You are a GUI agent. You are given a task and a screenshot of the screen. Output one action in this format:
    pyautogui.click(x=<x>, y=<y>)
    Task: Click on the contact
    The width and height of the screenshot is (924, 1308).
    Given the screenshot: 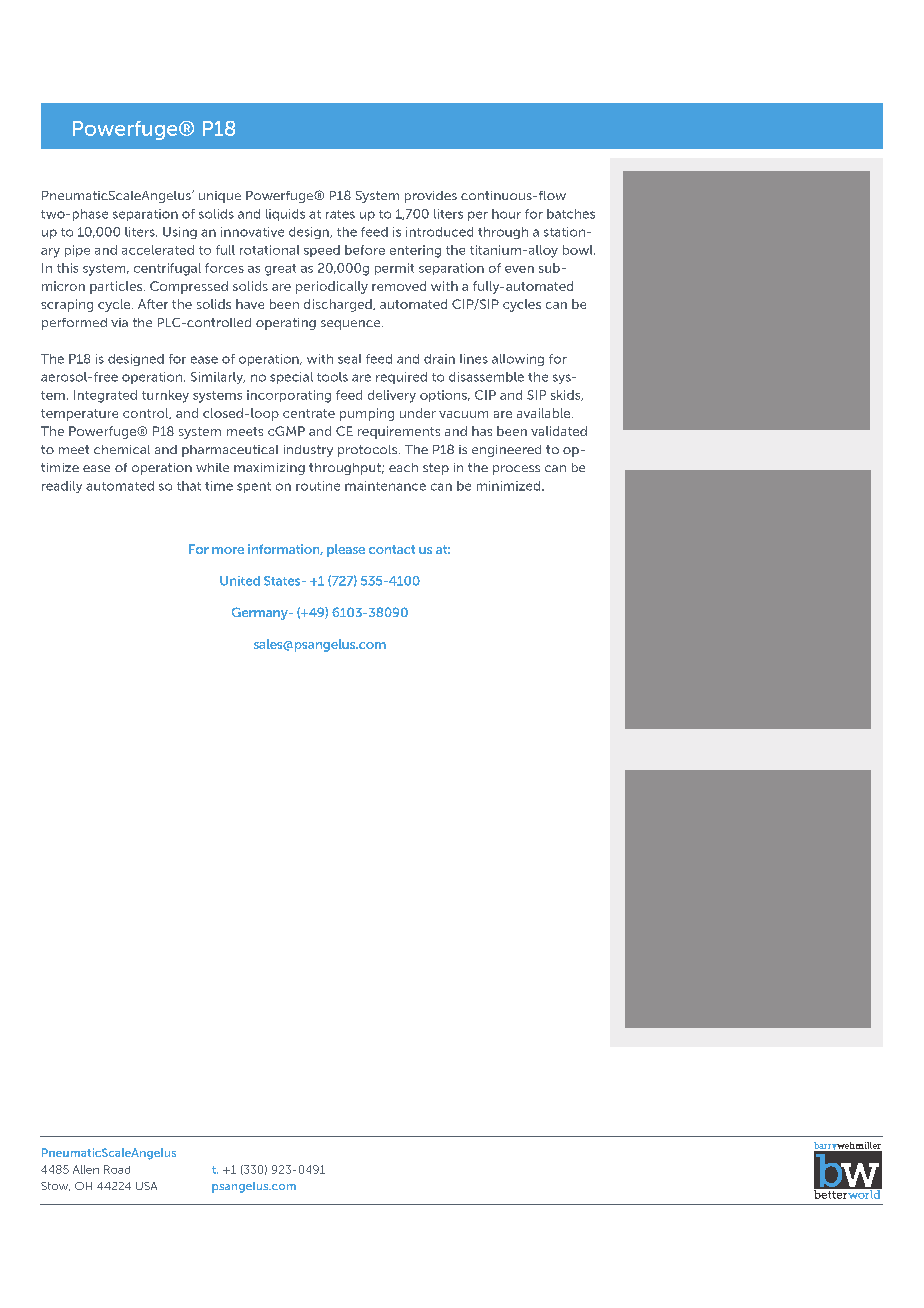 What is the action you would take?
    pyautogui.click(x=392, y=549)
